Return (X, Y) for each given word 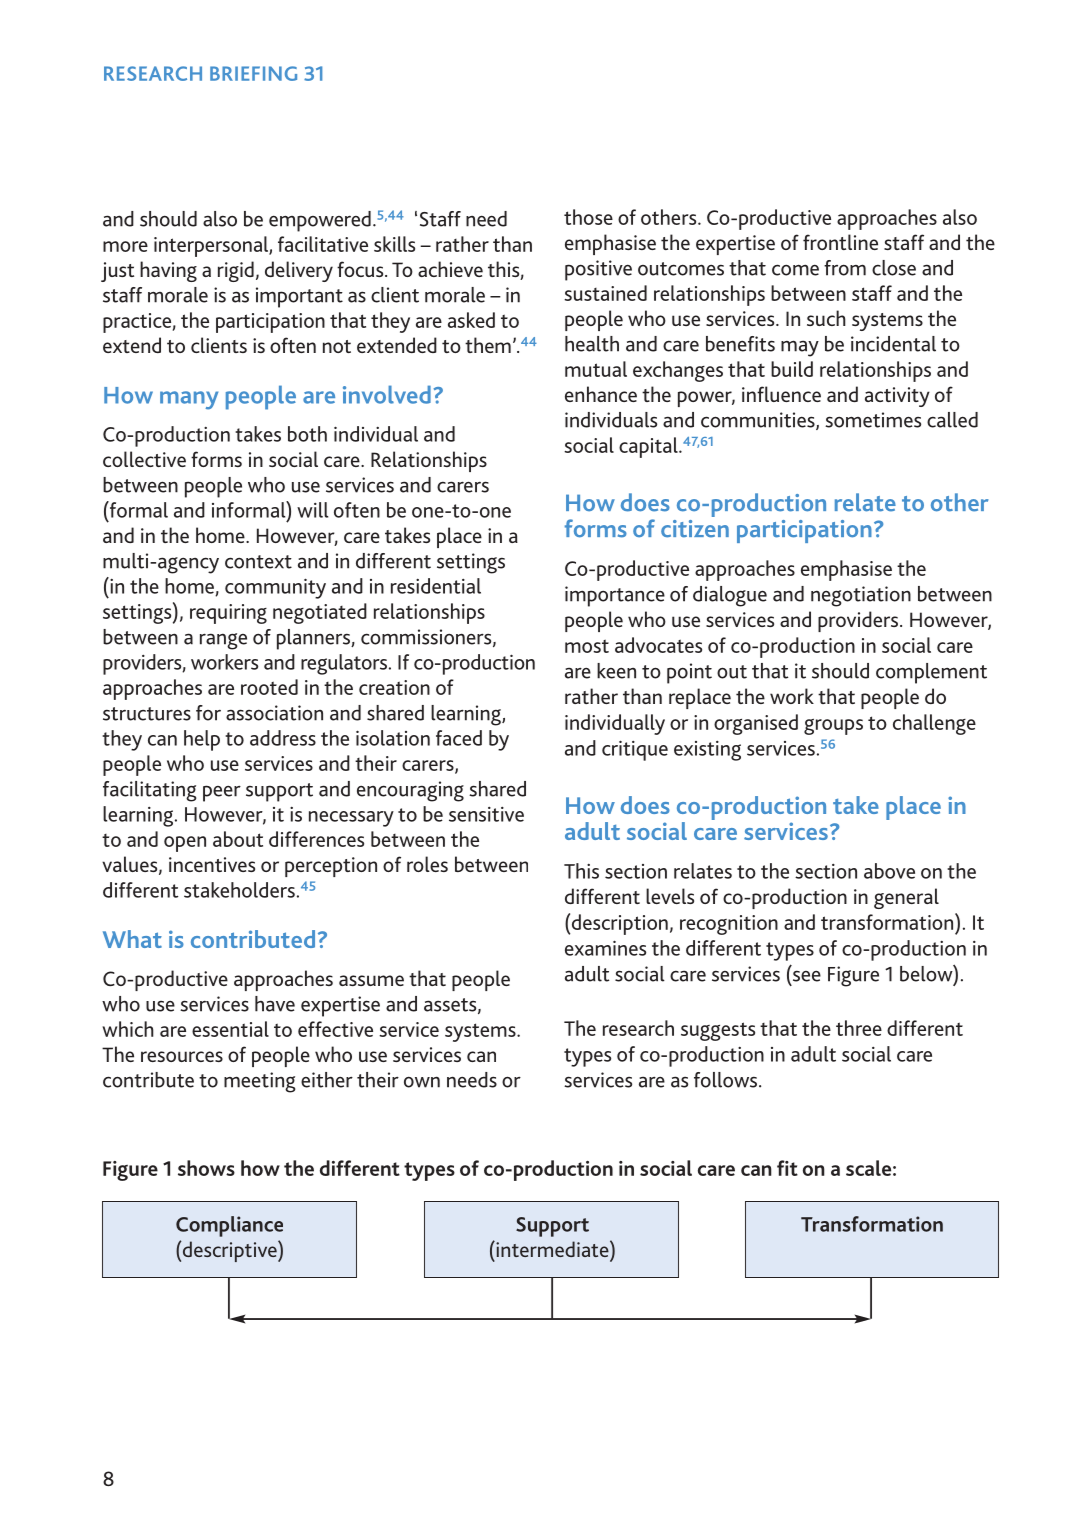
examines (605, 948)
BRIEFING (253, 73)
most (587, 646)
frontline (840, 242)
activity (897, 397)
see (805, 977)
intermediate (552, 1248)
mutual (596, 369)
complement (931, 673)
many (189, 400)
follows (727, 1080)
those (588, 217)
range (223, 641)
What (132, 939)
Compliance (229, 1226)
